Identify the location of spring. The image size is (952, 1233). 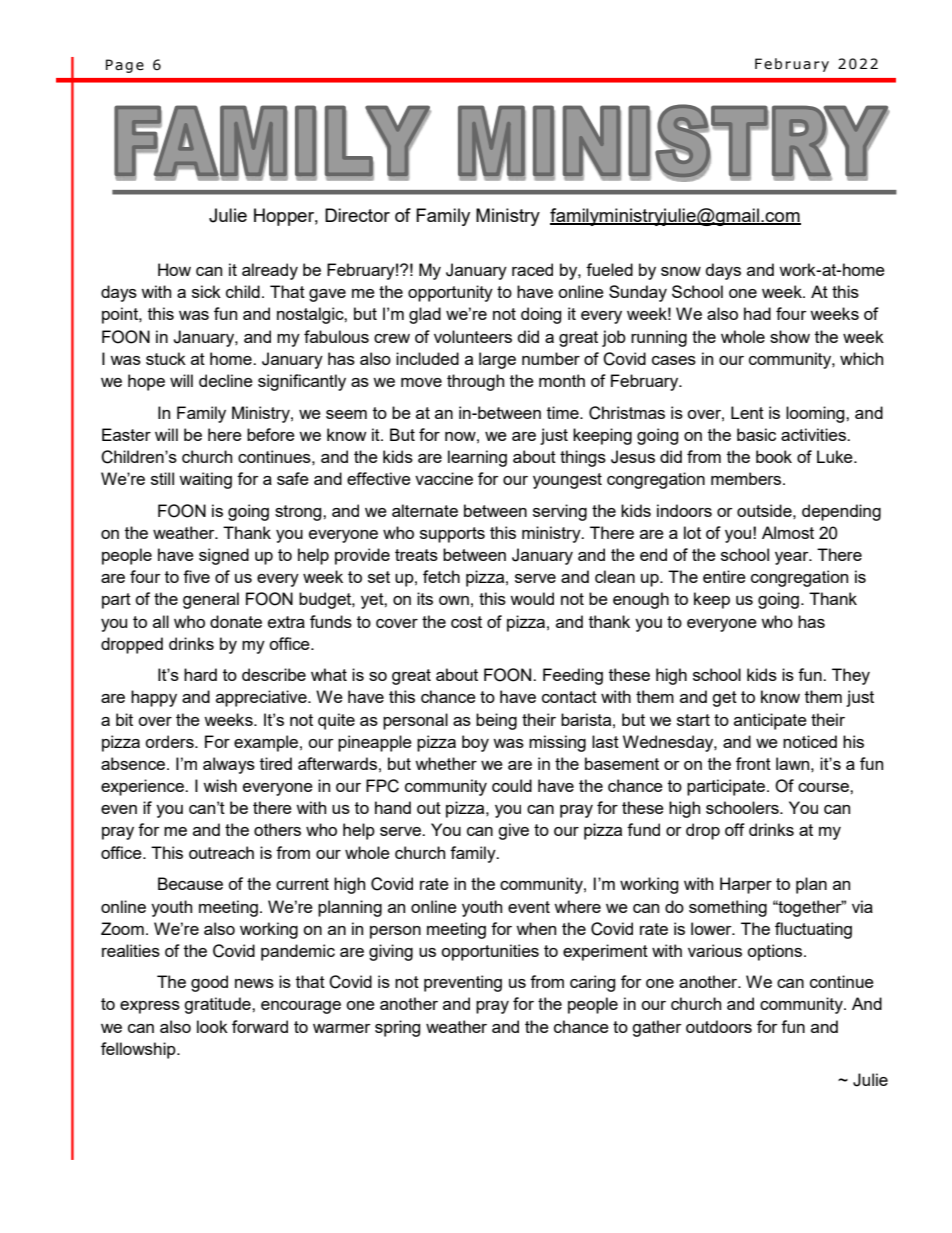
(398, 1028).
